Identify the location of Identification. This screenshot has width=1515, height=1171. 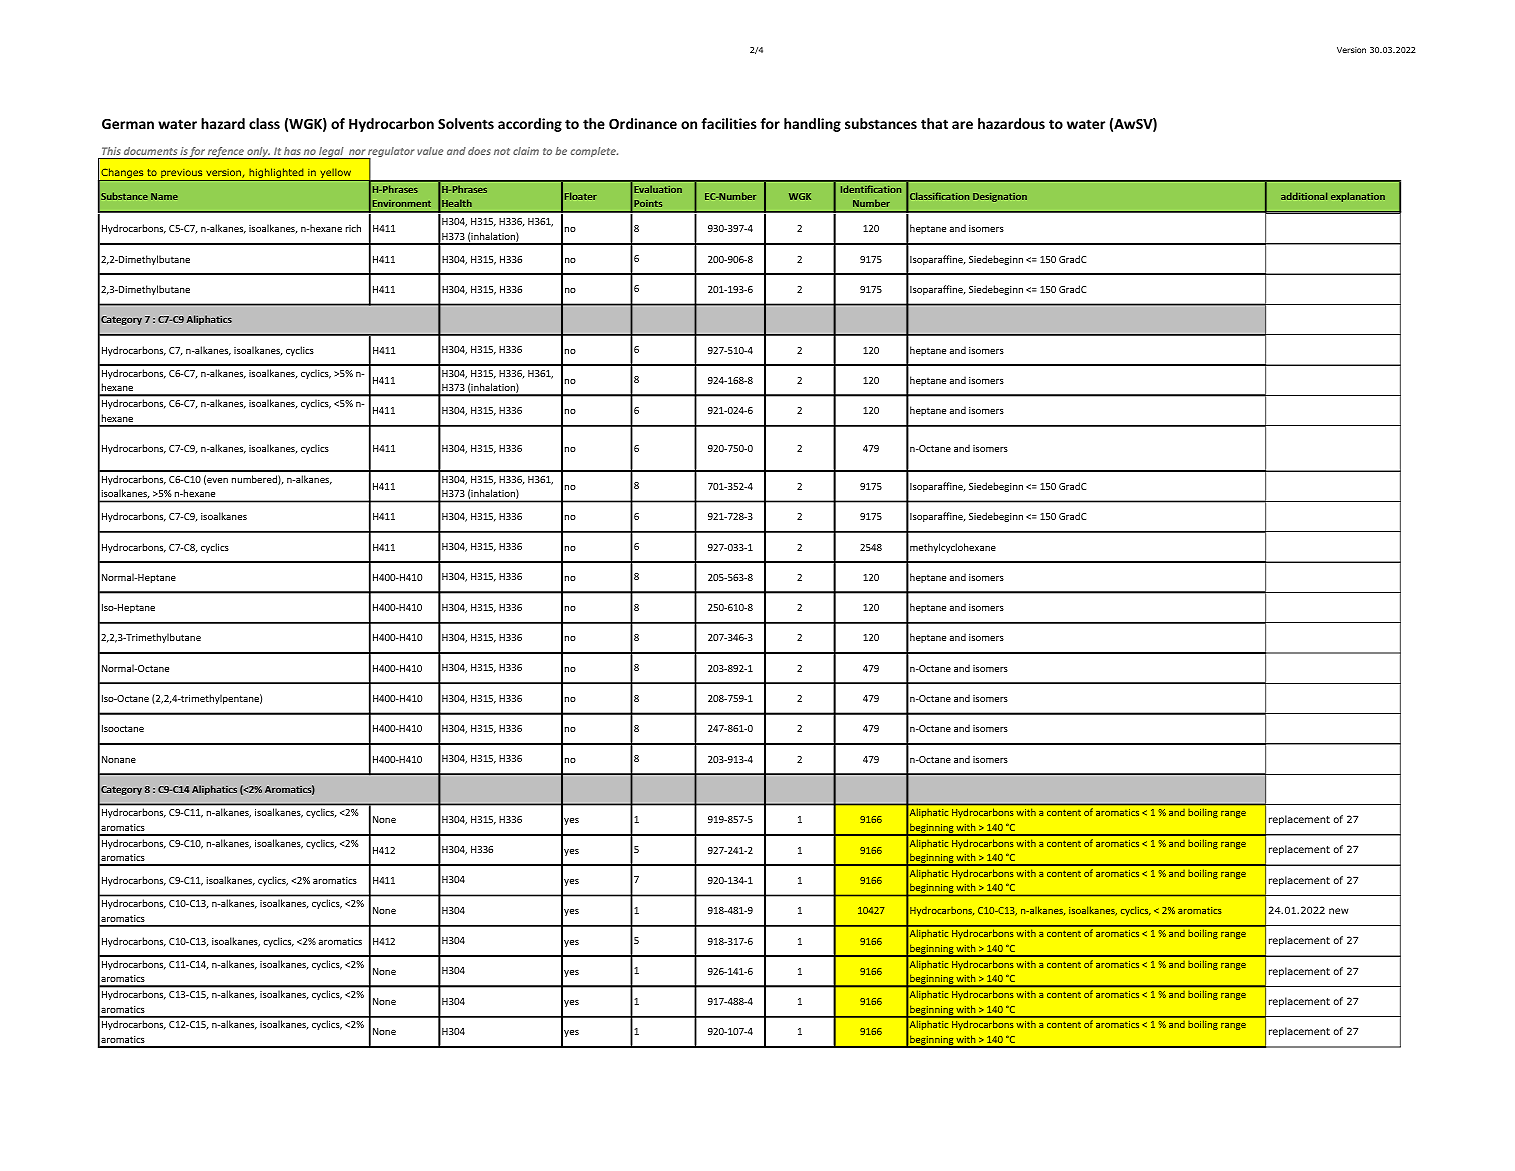
(871, 189).
